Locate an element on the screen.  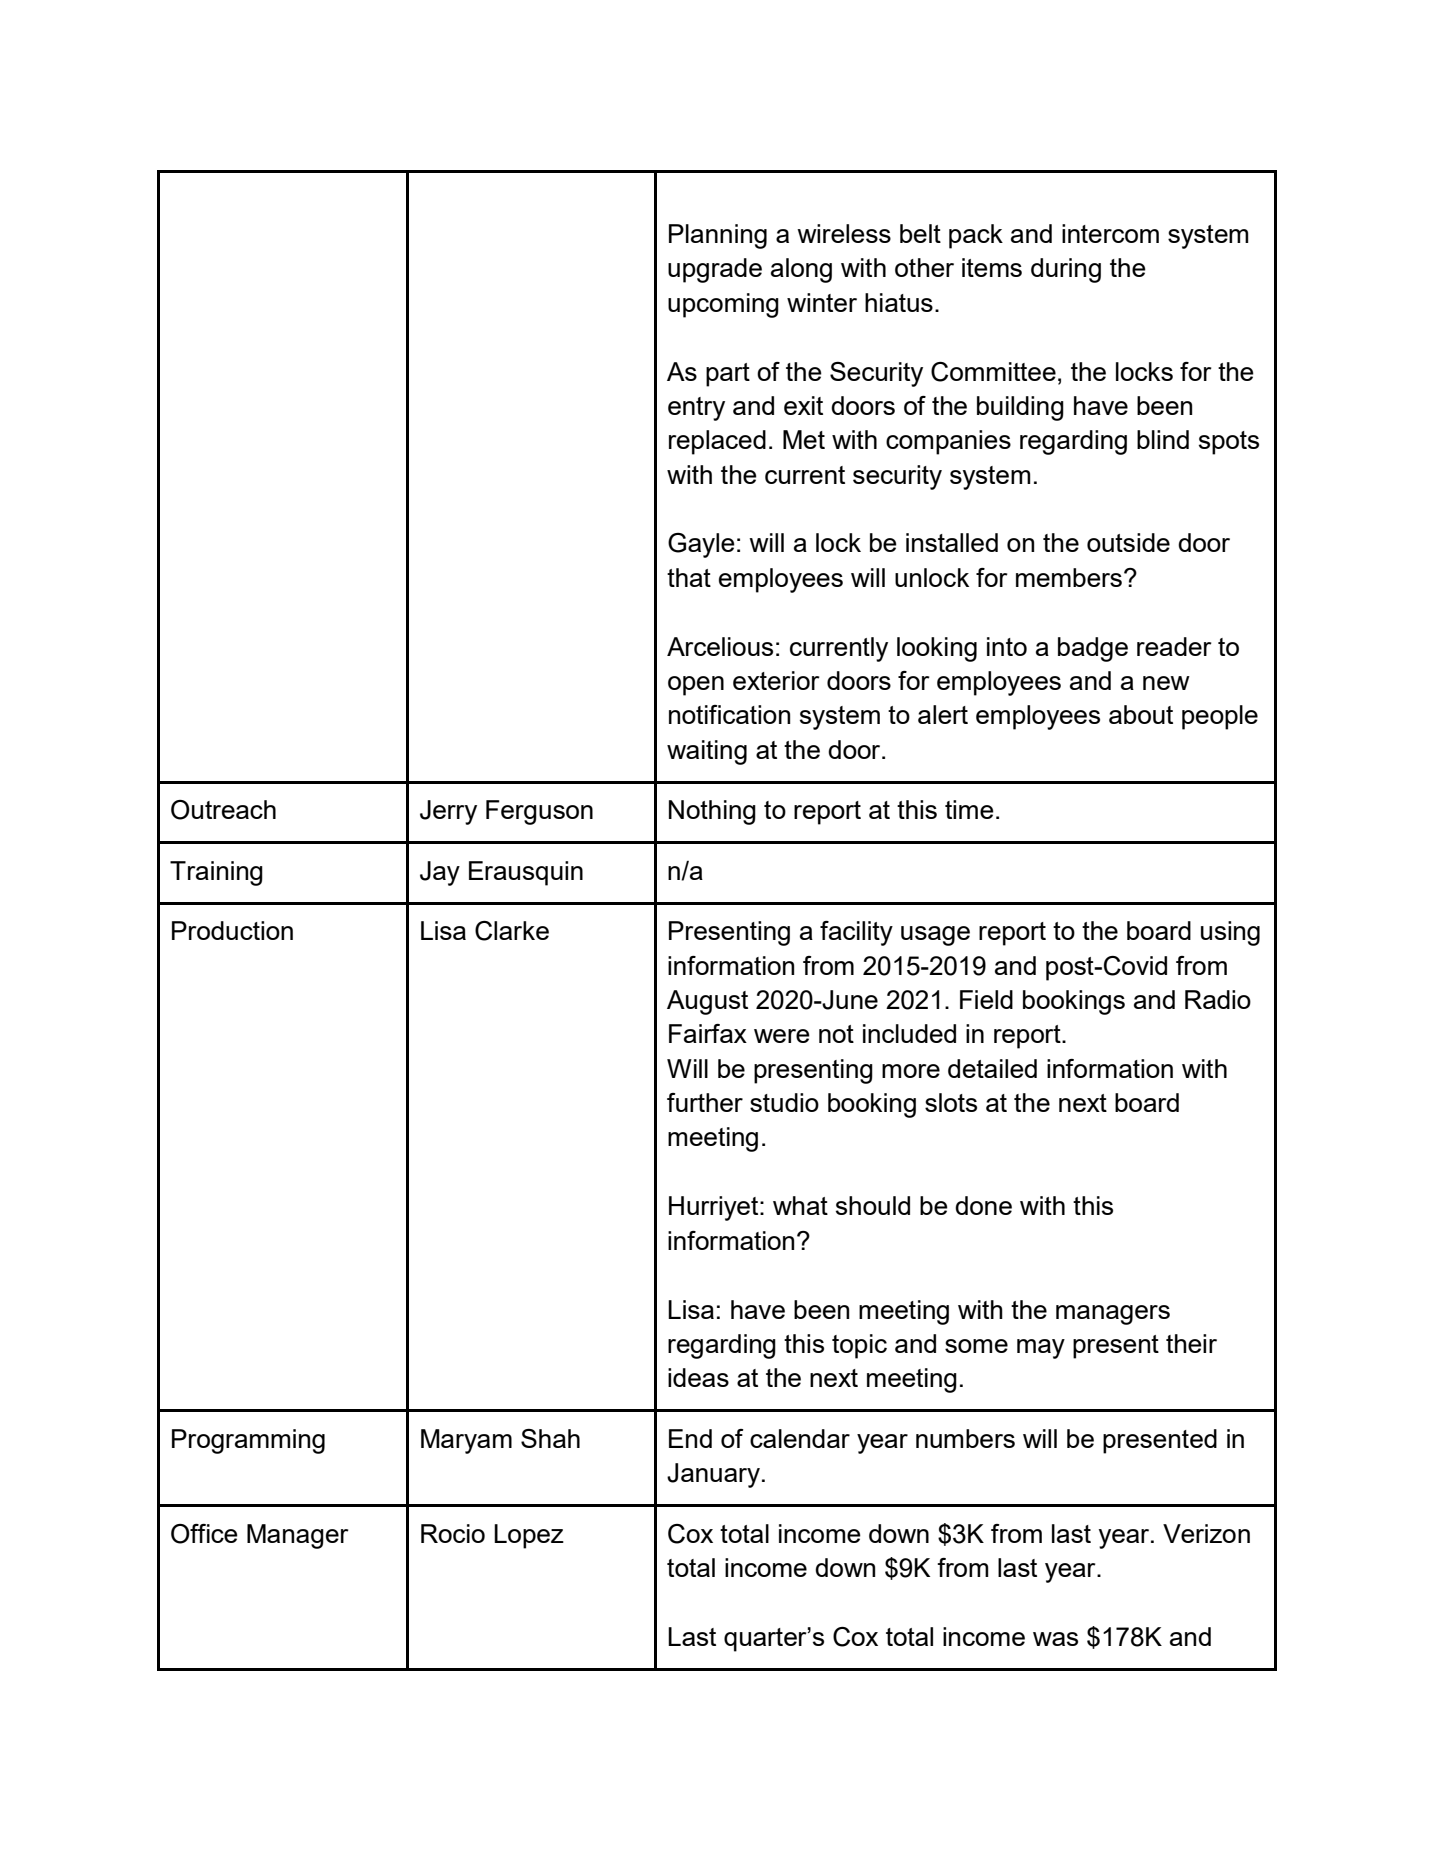
upgrade is located at coordinates (715, 270).
